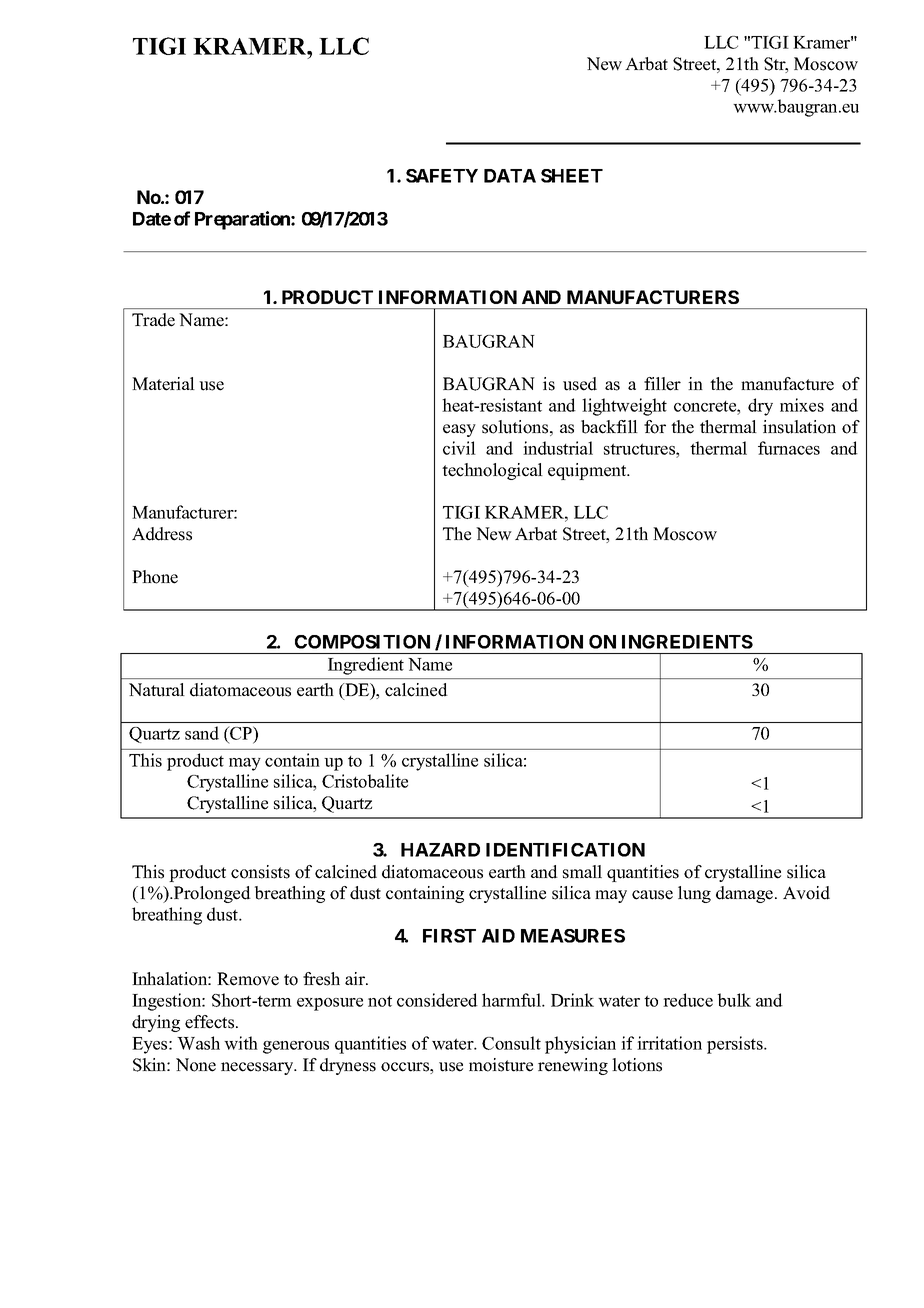 This image has width=924, height=1308. Describe the element at coordinates (202, 733) in the image. I see `sand` at that location.
